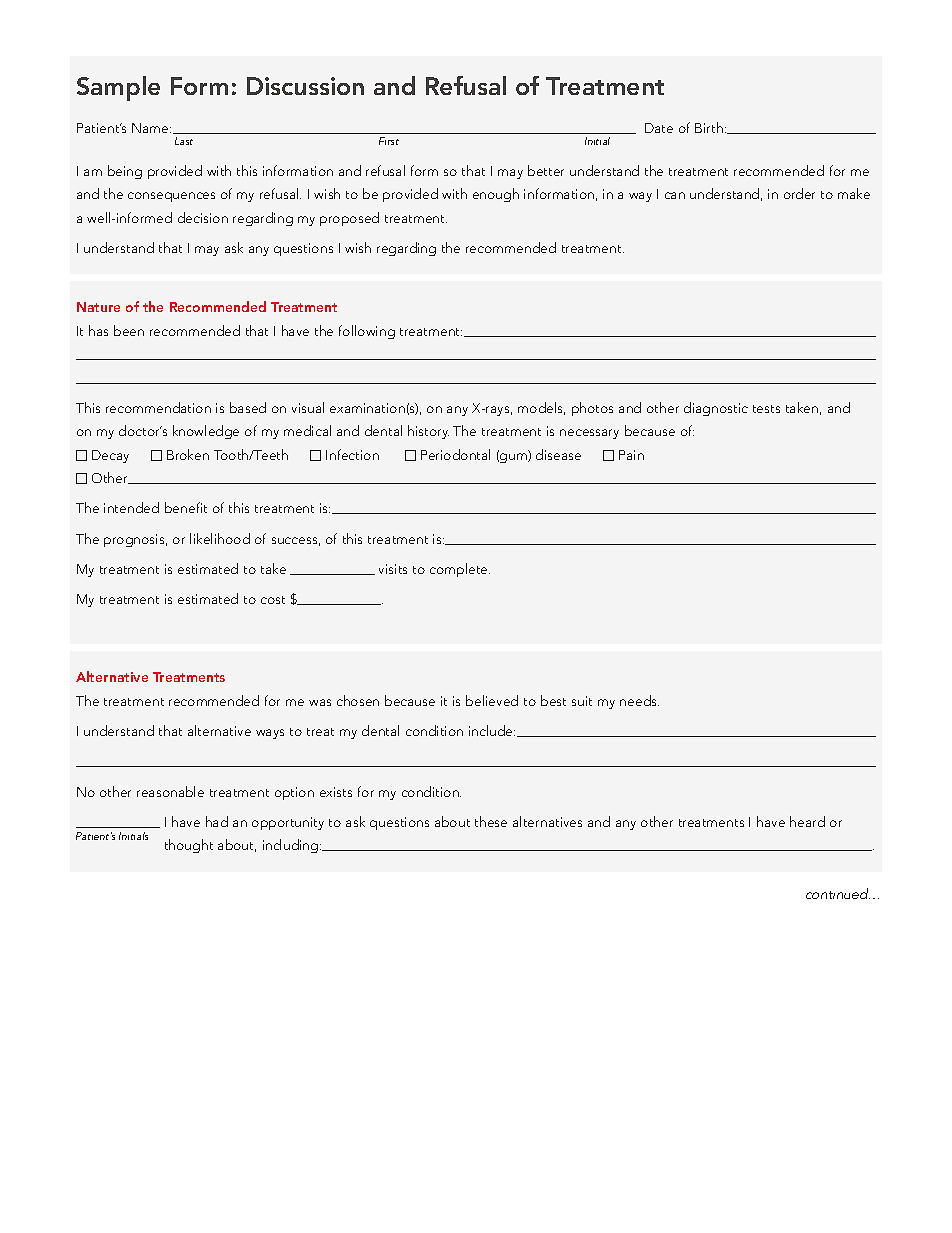  I want to click on continued, so click(838, 893).
